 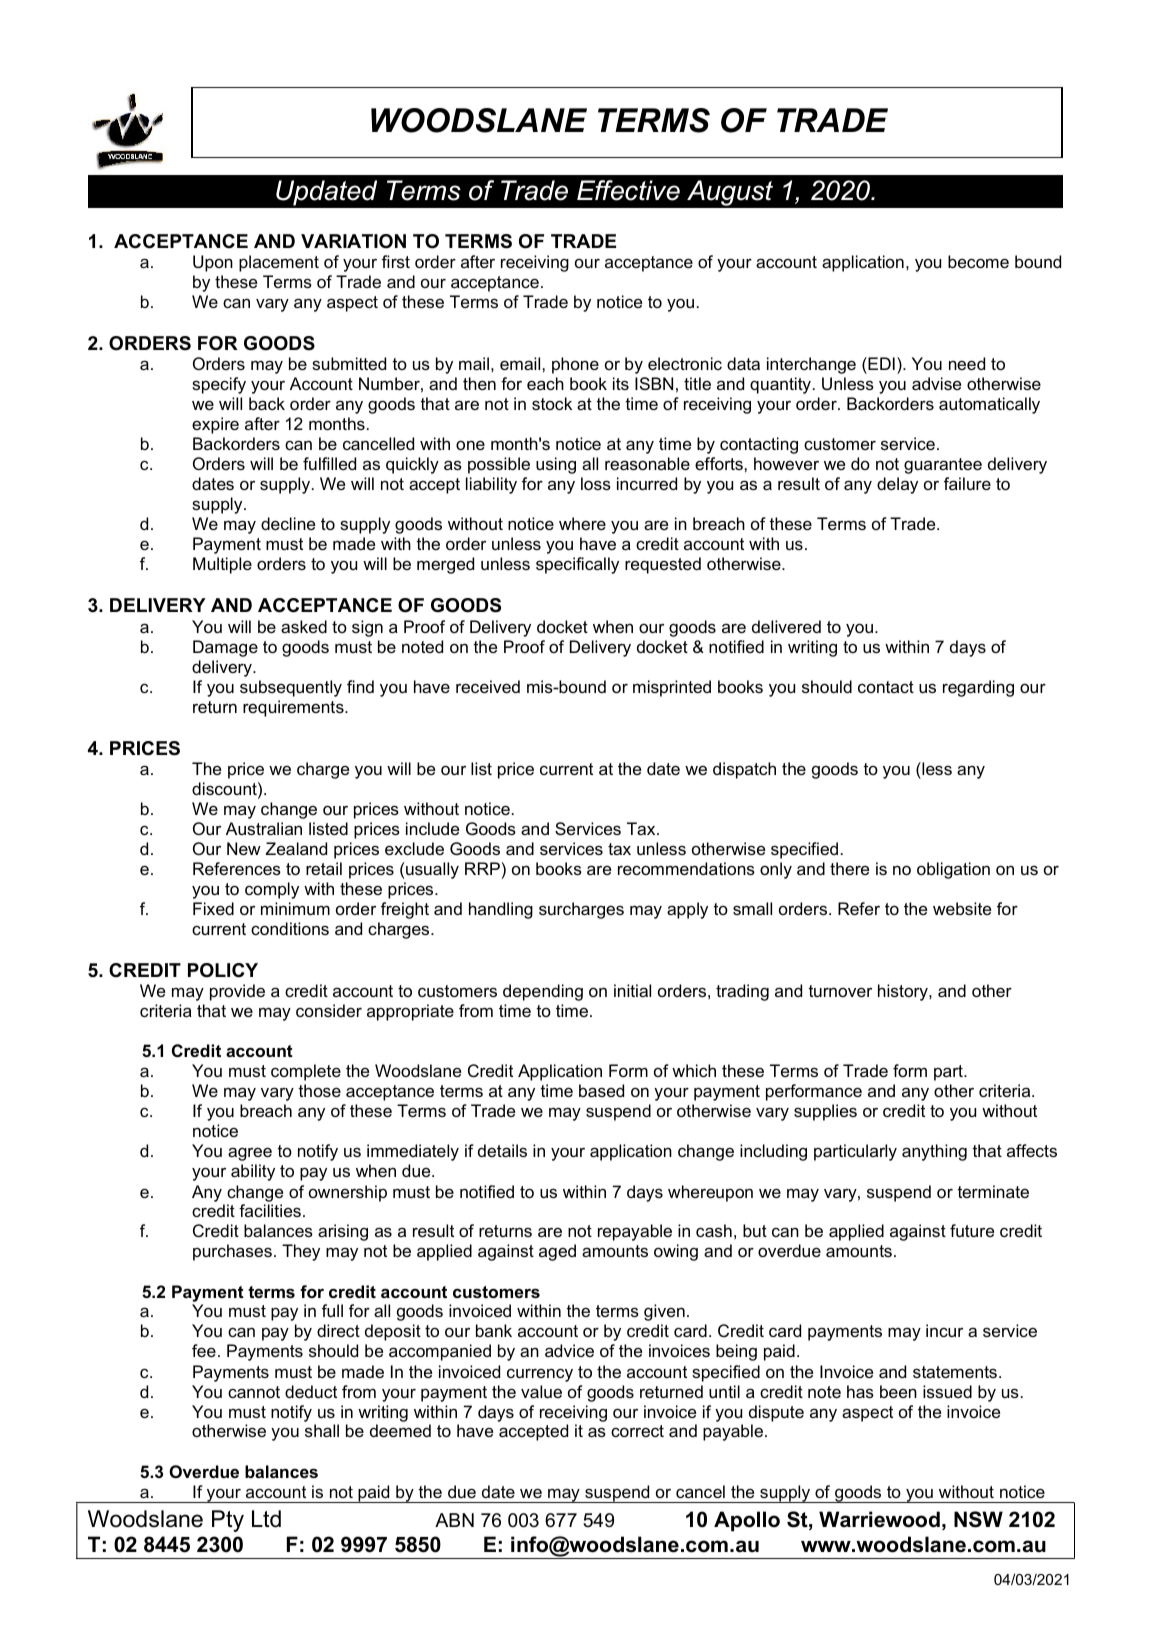 I want to click on Effective, so click(x=628, y=190).
